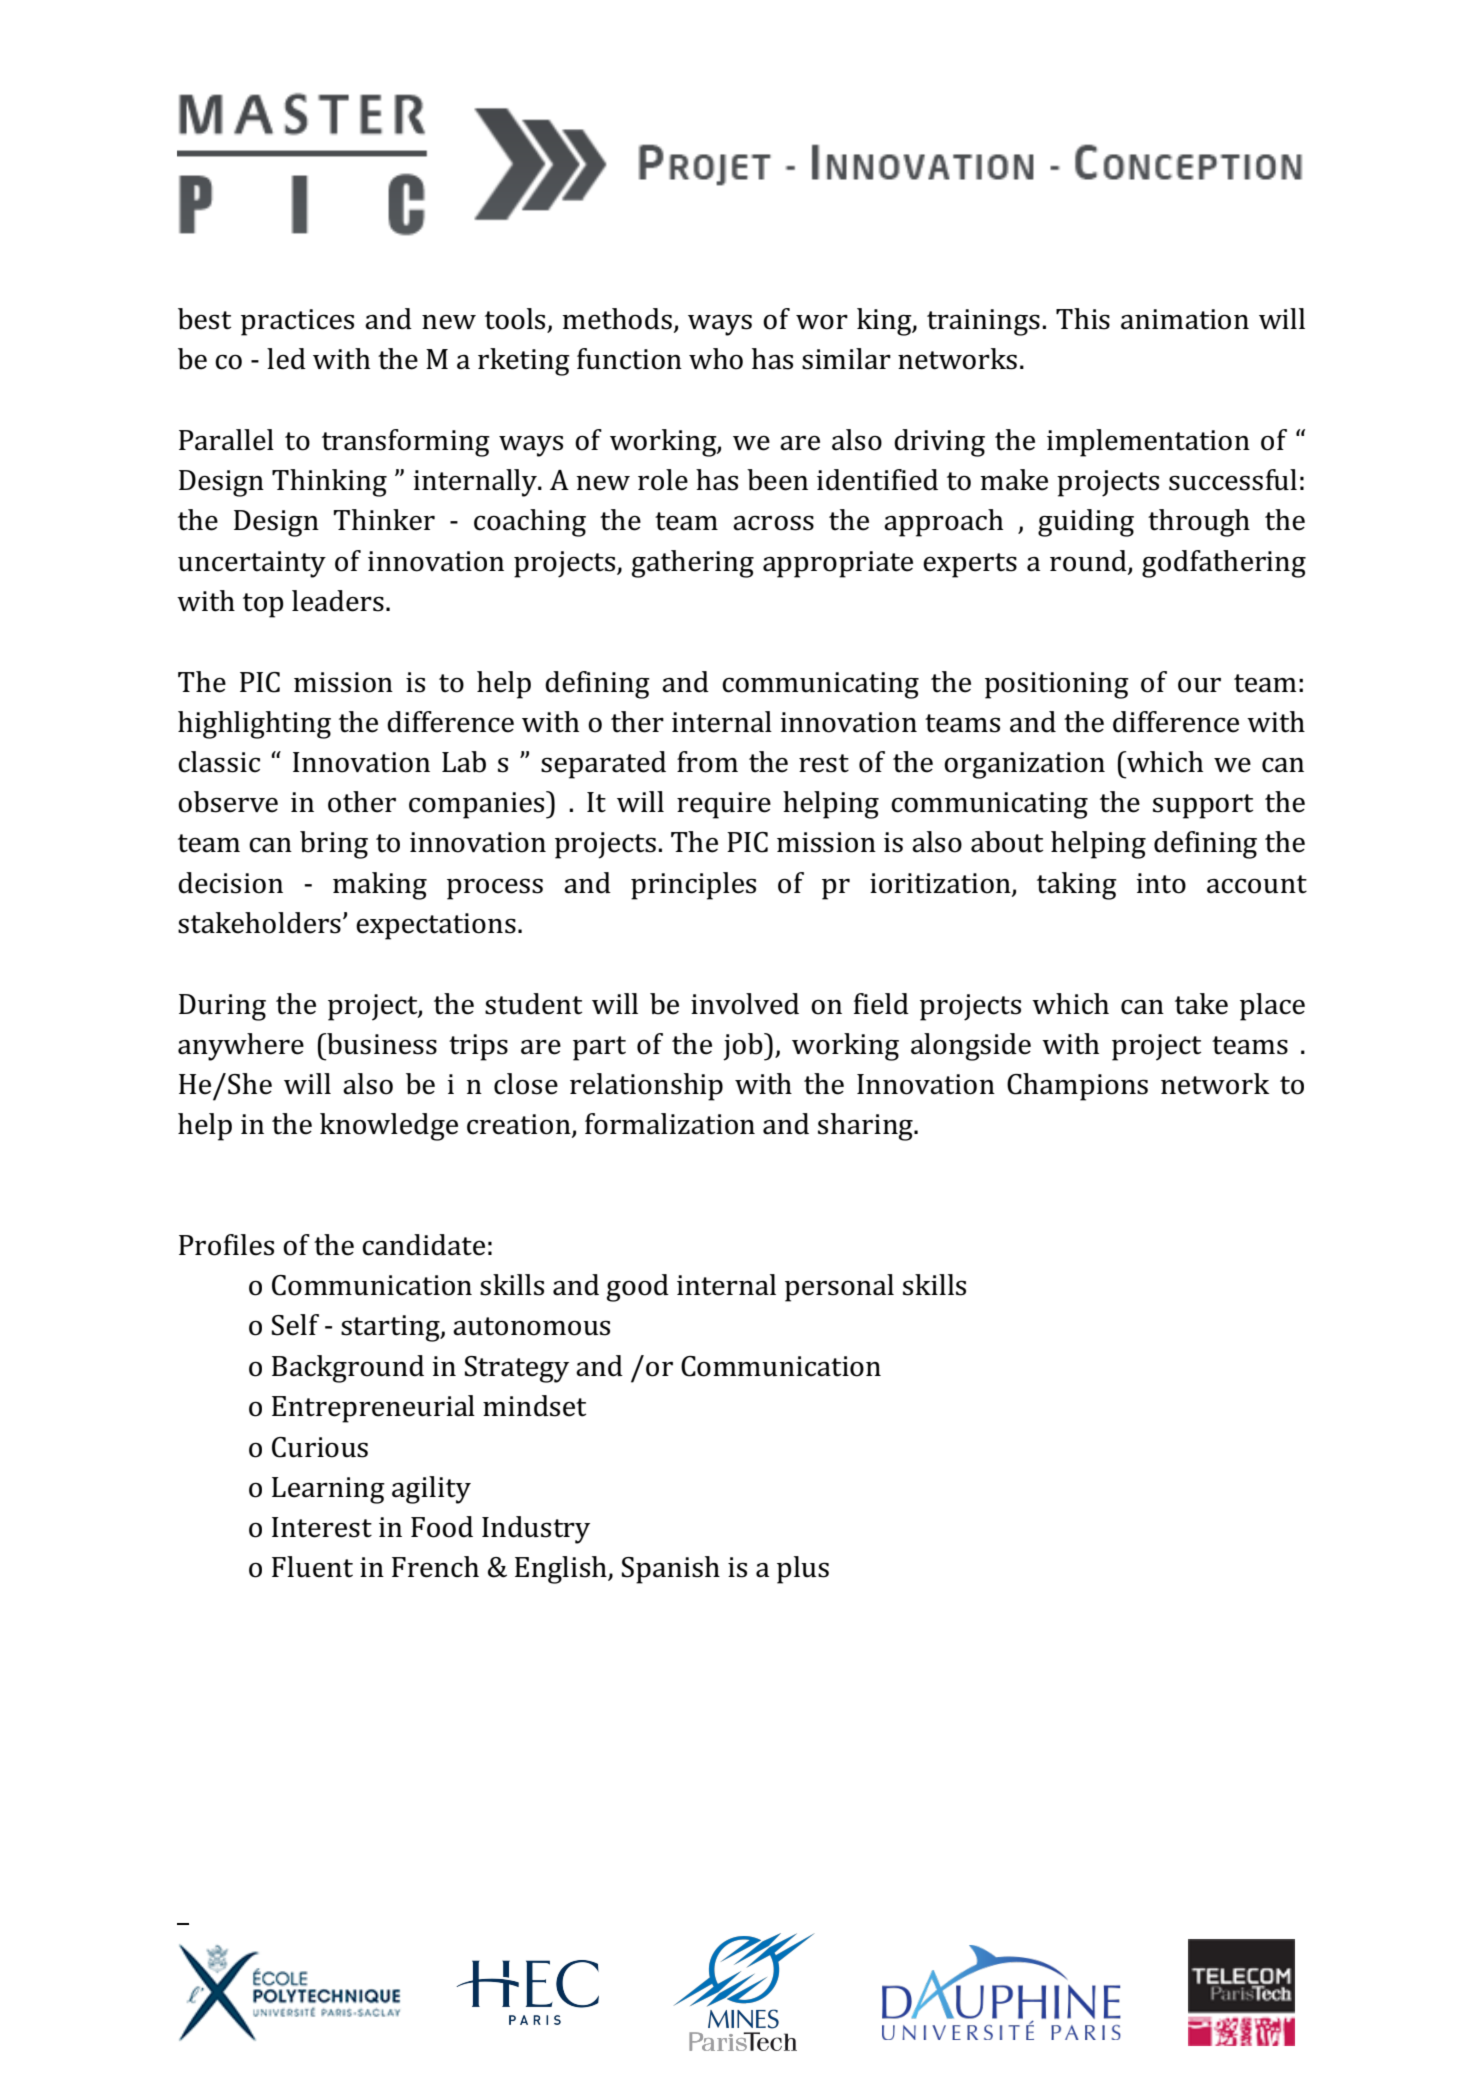 Image resolution: width=1481 pixels, height=2095 pixels. Describe the element at coordinates (1185, 319) in the screenshot. I see `animation` at that location.
